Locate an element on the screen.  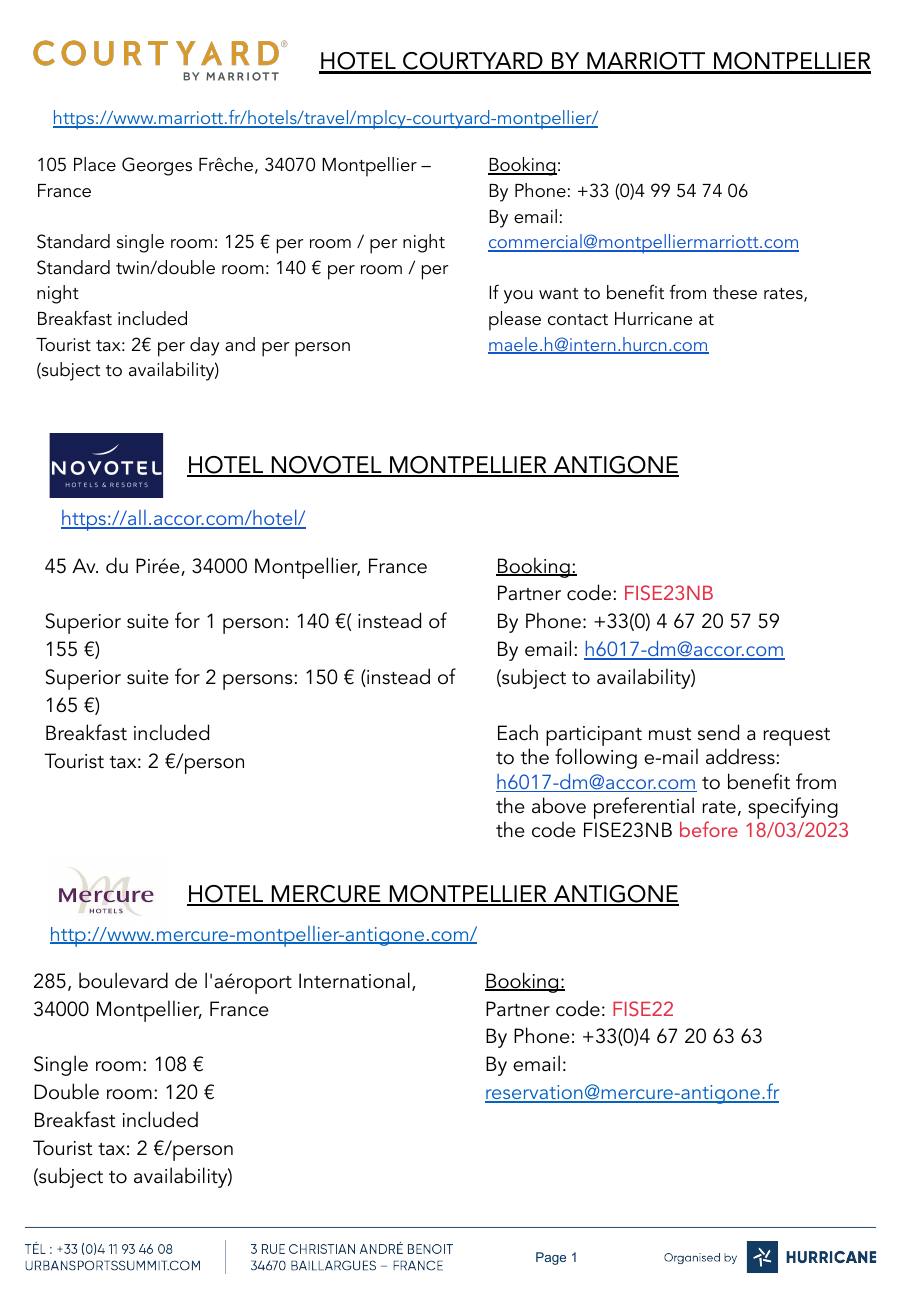
Each is located at coordinates (518, 732).
